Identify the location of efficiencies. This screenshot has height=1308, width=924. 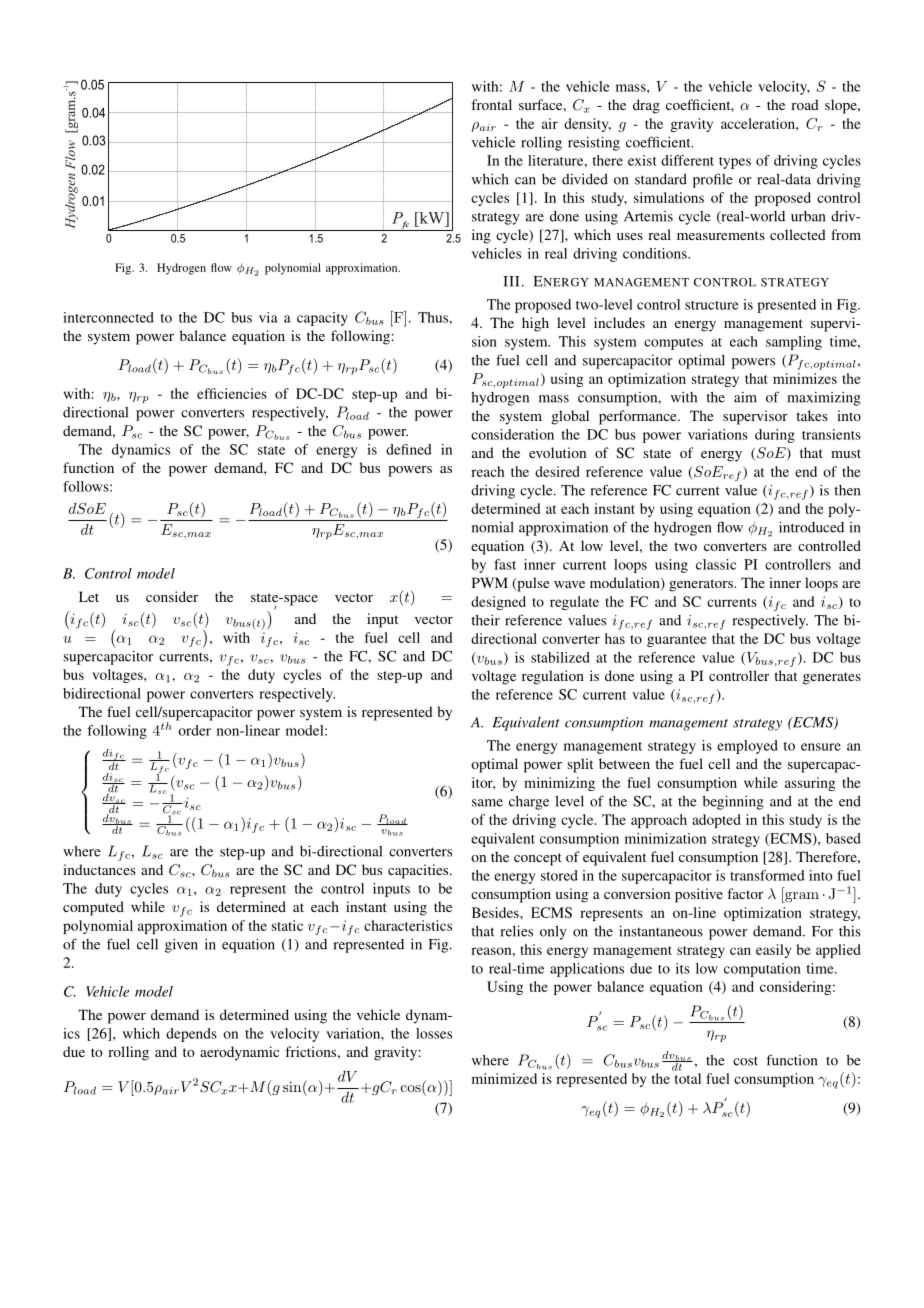
(232, 393).
